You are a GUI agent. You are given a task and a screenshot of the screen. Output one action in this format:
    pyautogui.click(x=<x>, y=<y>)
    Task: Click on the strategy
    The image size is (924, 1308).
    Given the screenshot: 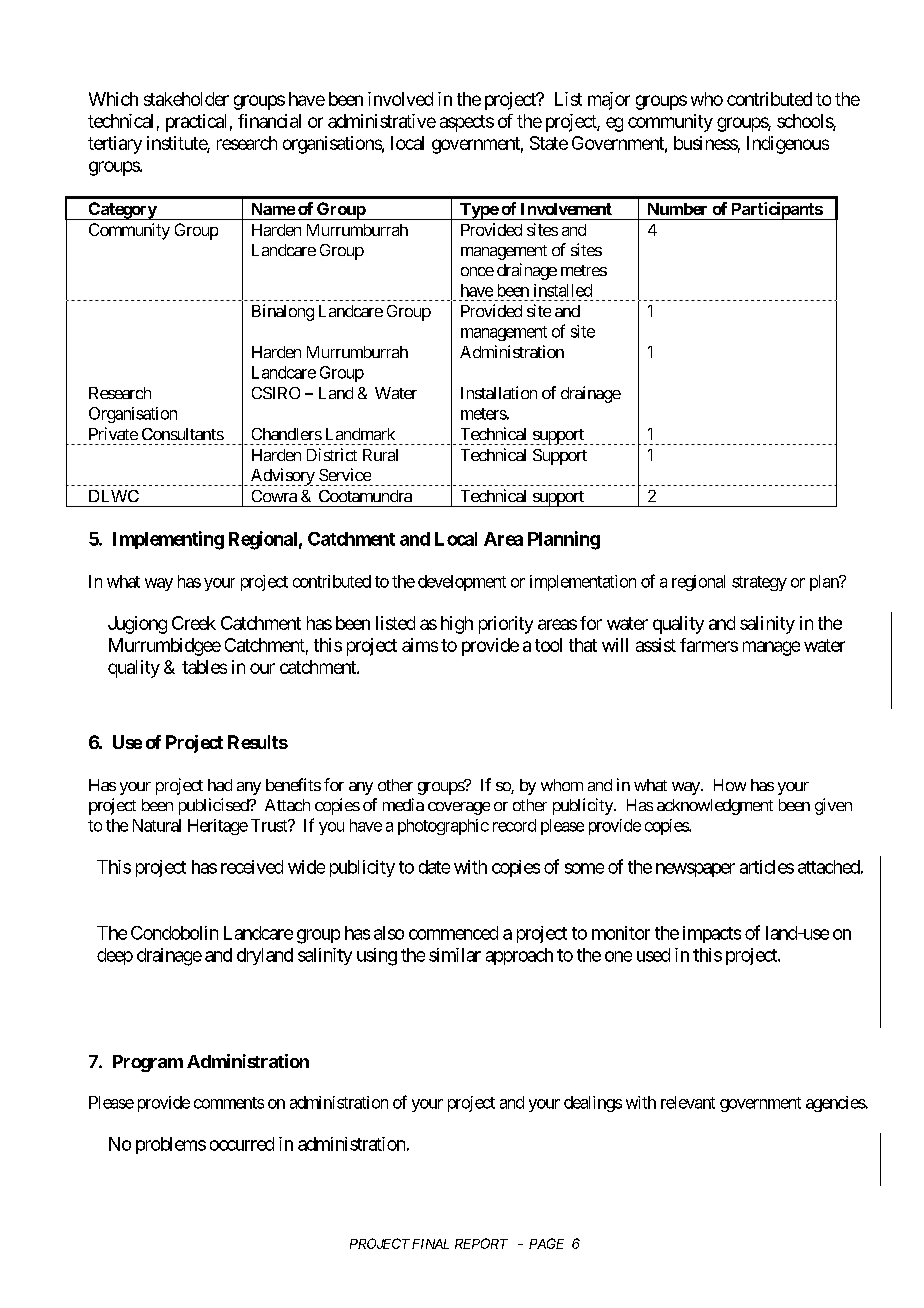 What is the action you would take?
    pyautogui.click(x=759, y=583)
